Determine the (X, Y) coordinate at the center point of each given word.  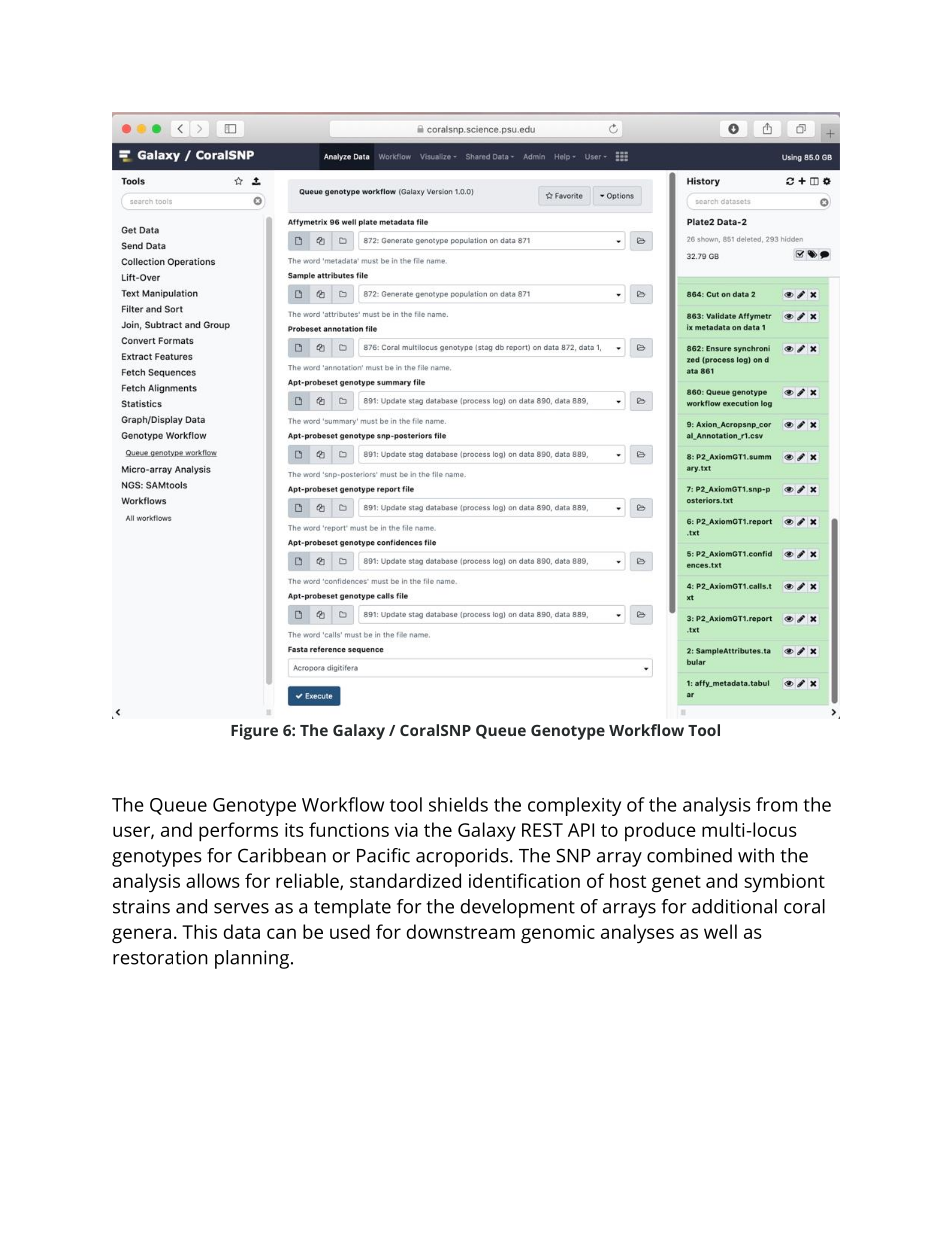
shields (458, 804)
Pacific (383, 855)
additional (734, 906)
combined (689, 855)
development (518, 908)
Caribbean (282, 855)
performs (238, 832)
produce (660, 832)
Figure (254, 732)
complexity (574, 806)
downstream (461, 931)
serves (241, 908)
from (776, 804)
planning (252, 959)
